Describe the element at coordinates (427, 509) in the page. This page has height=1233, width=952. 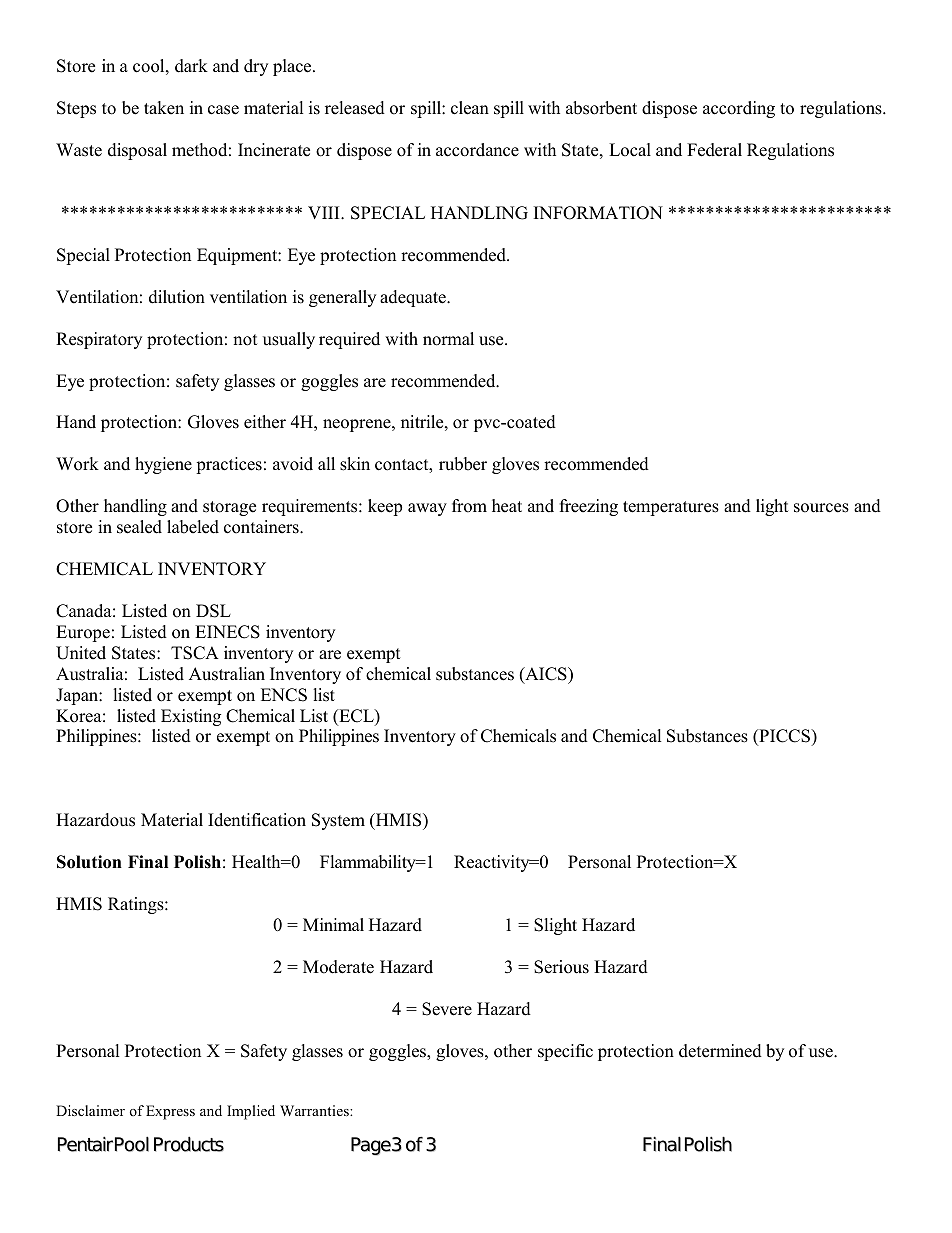
I see `away` at that location.
